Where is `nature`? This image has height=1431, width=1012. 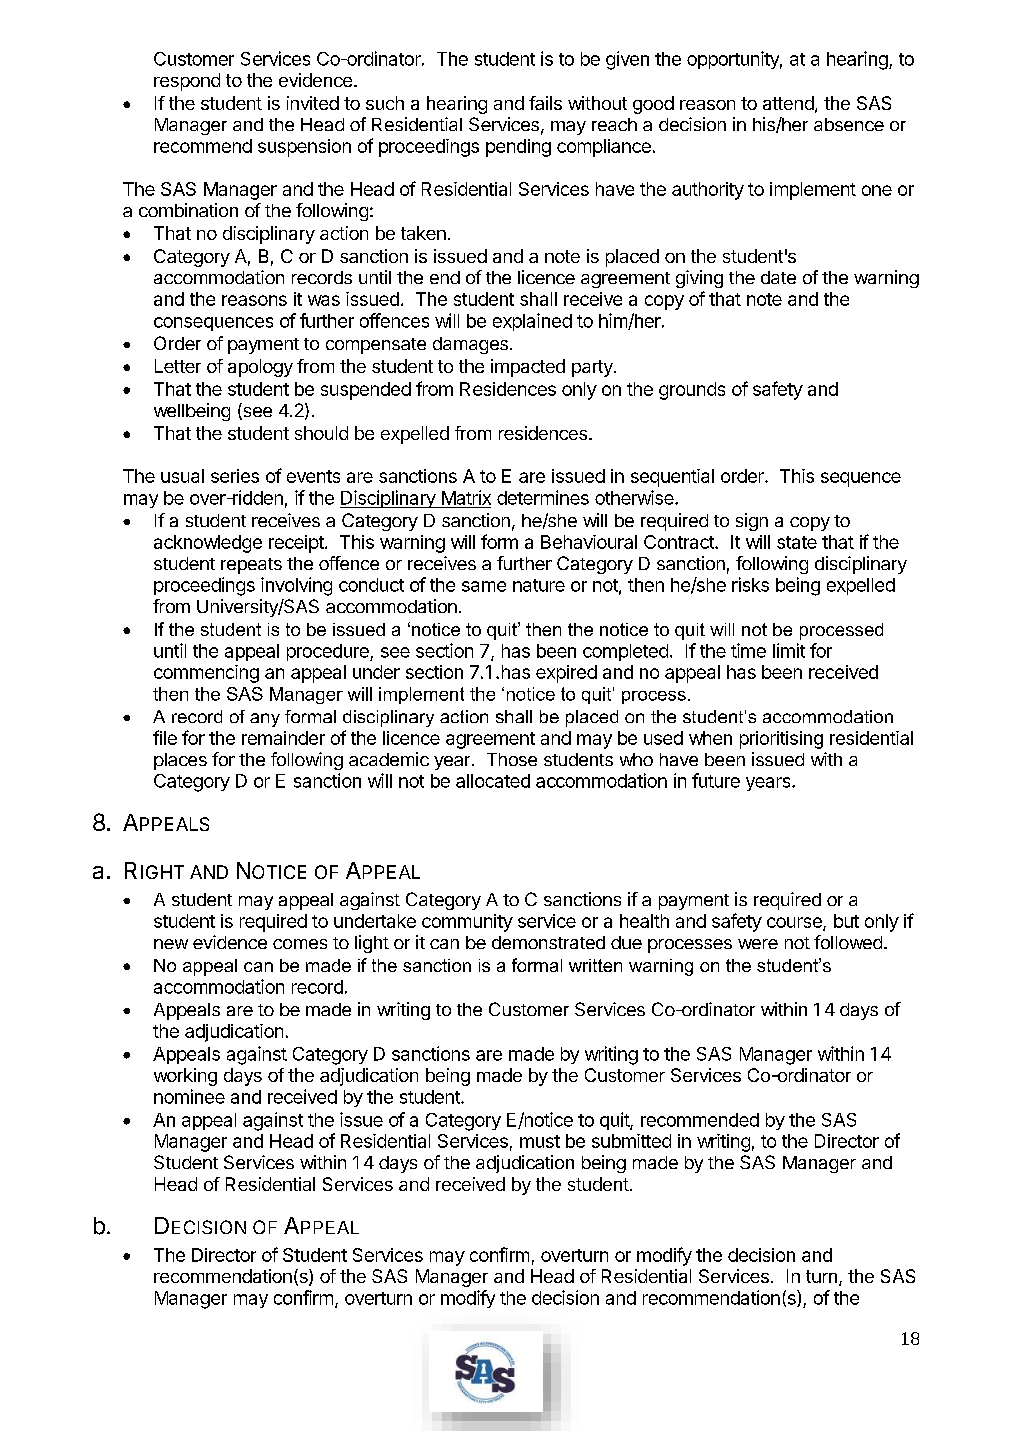 nature is located at coordinates (539, 585).
